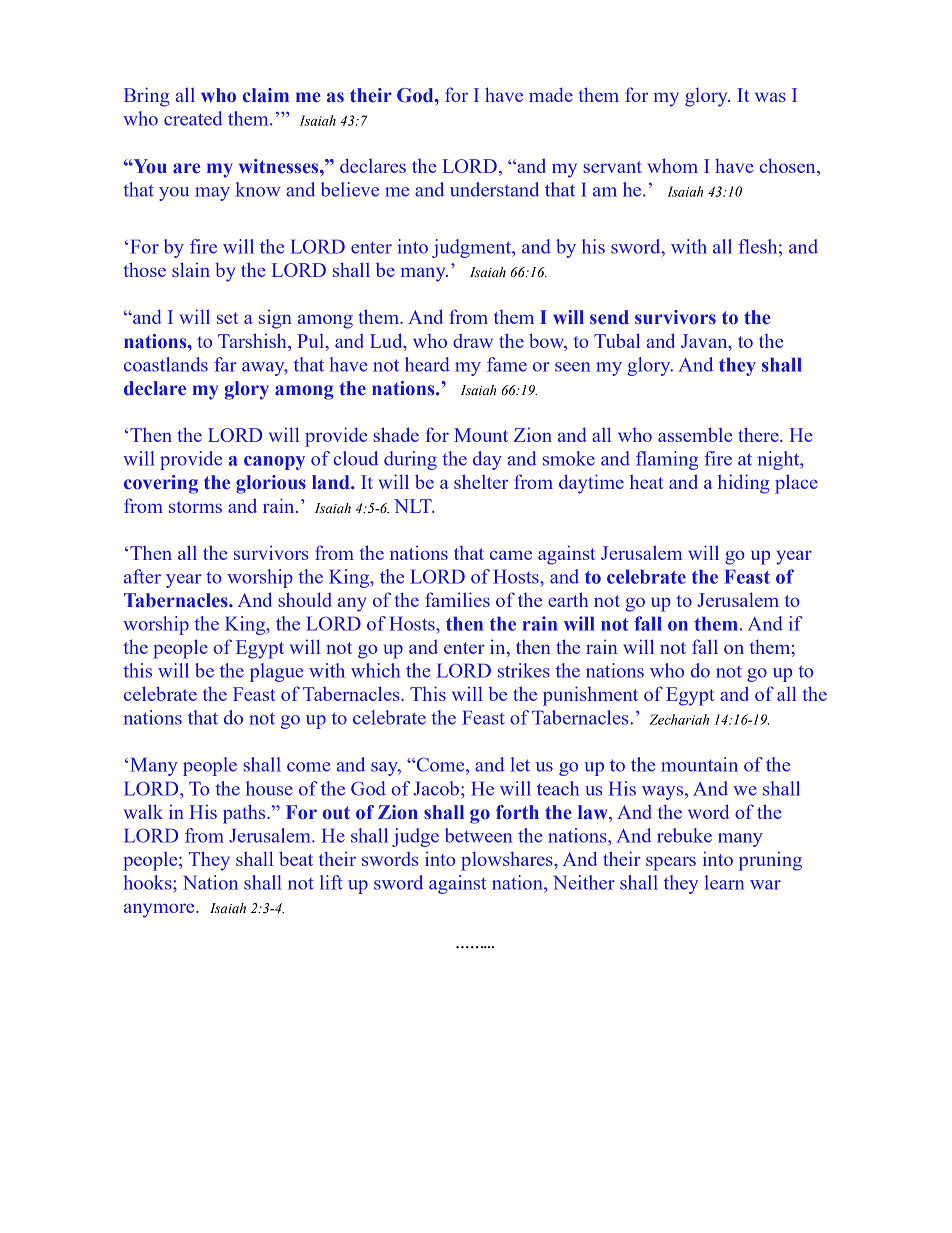 The image size is (952, 1233). Describe the element at coordinates (770, 97) in the page. I see `was` at that location.
